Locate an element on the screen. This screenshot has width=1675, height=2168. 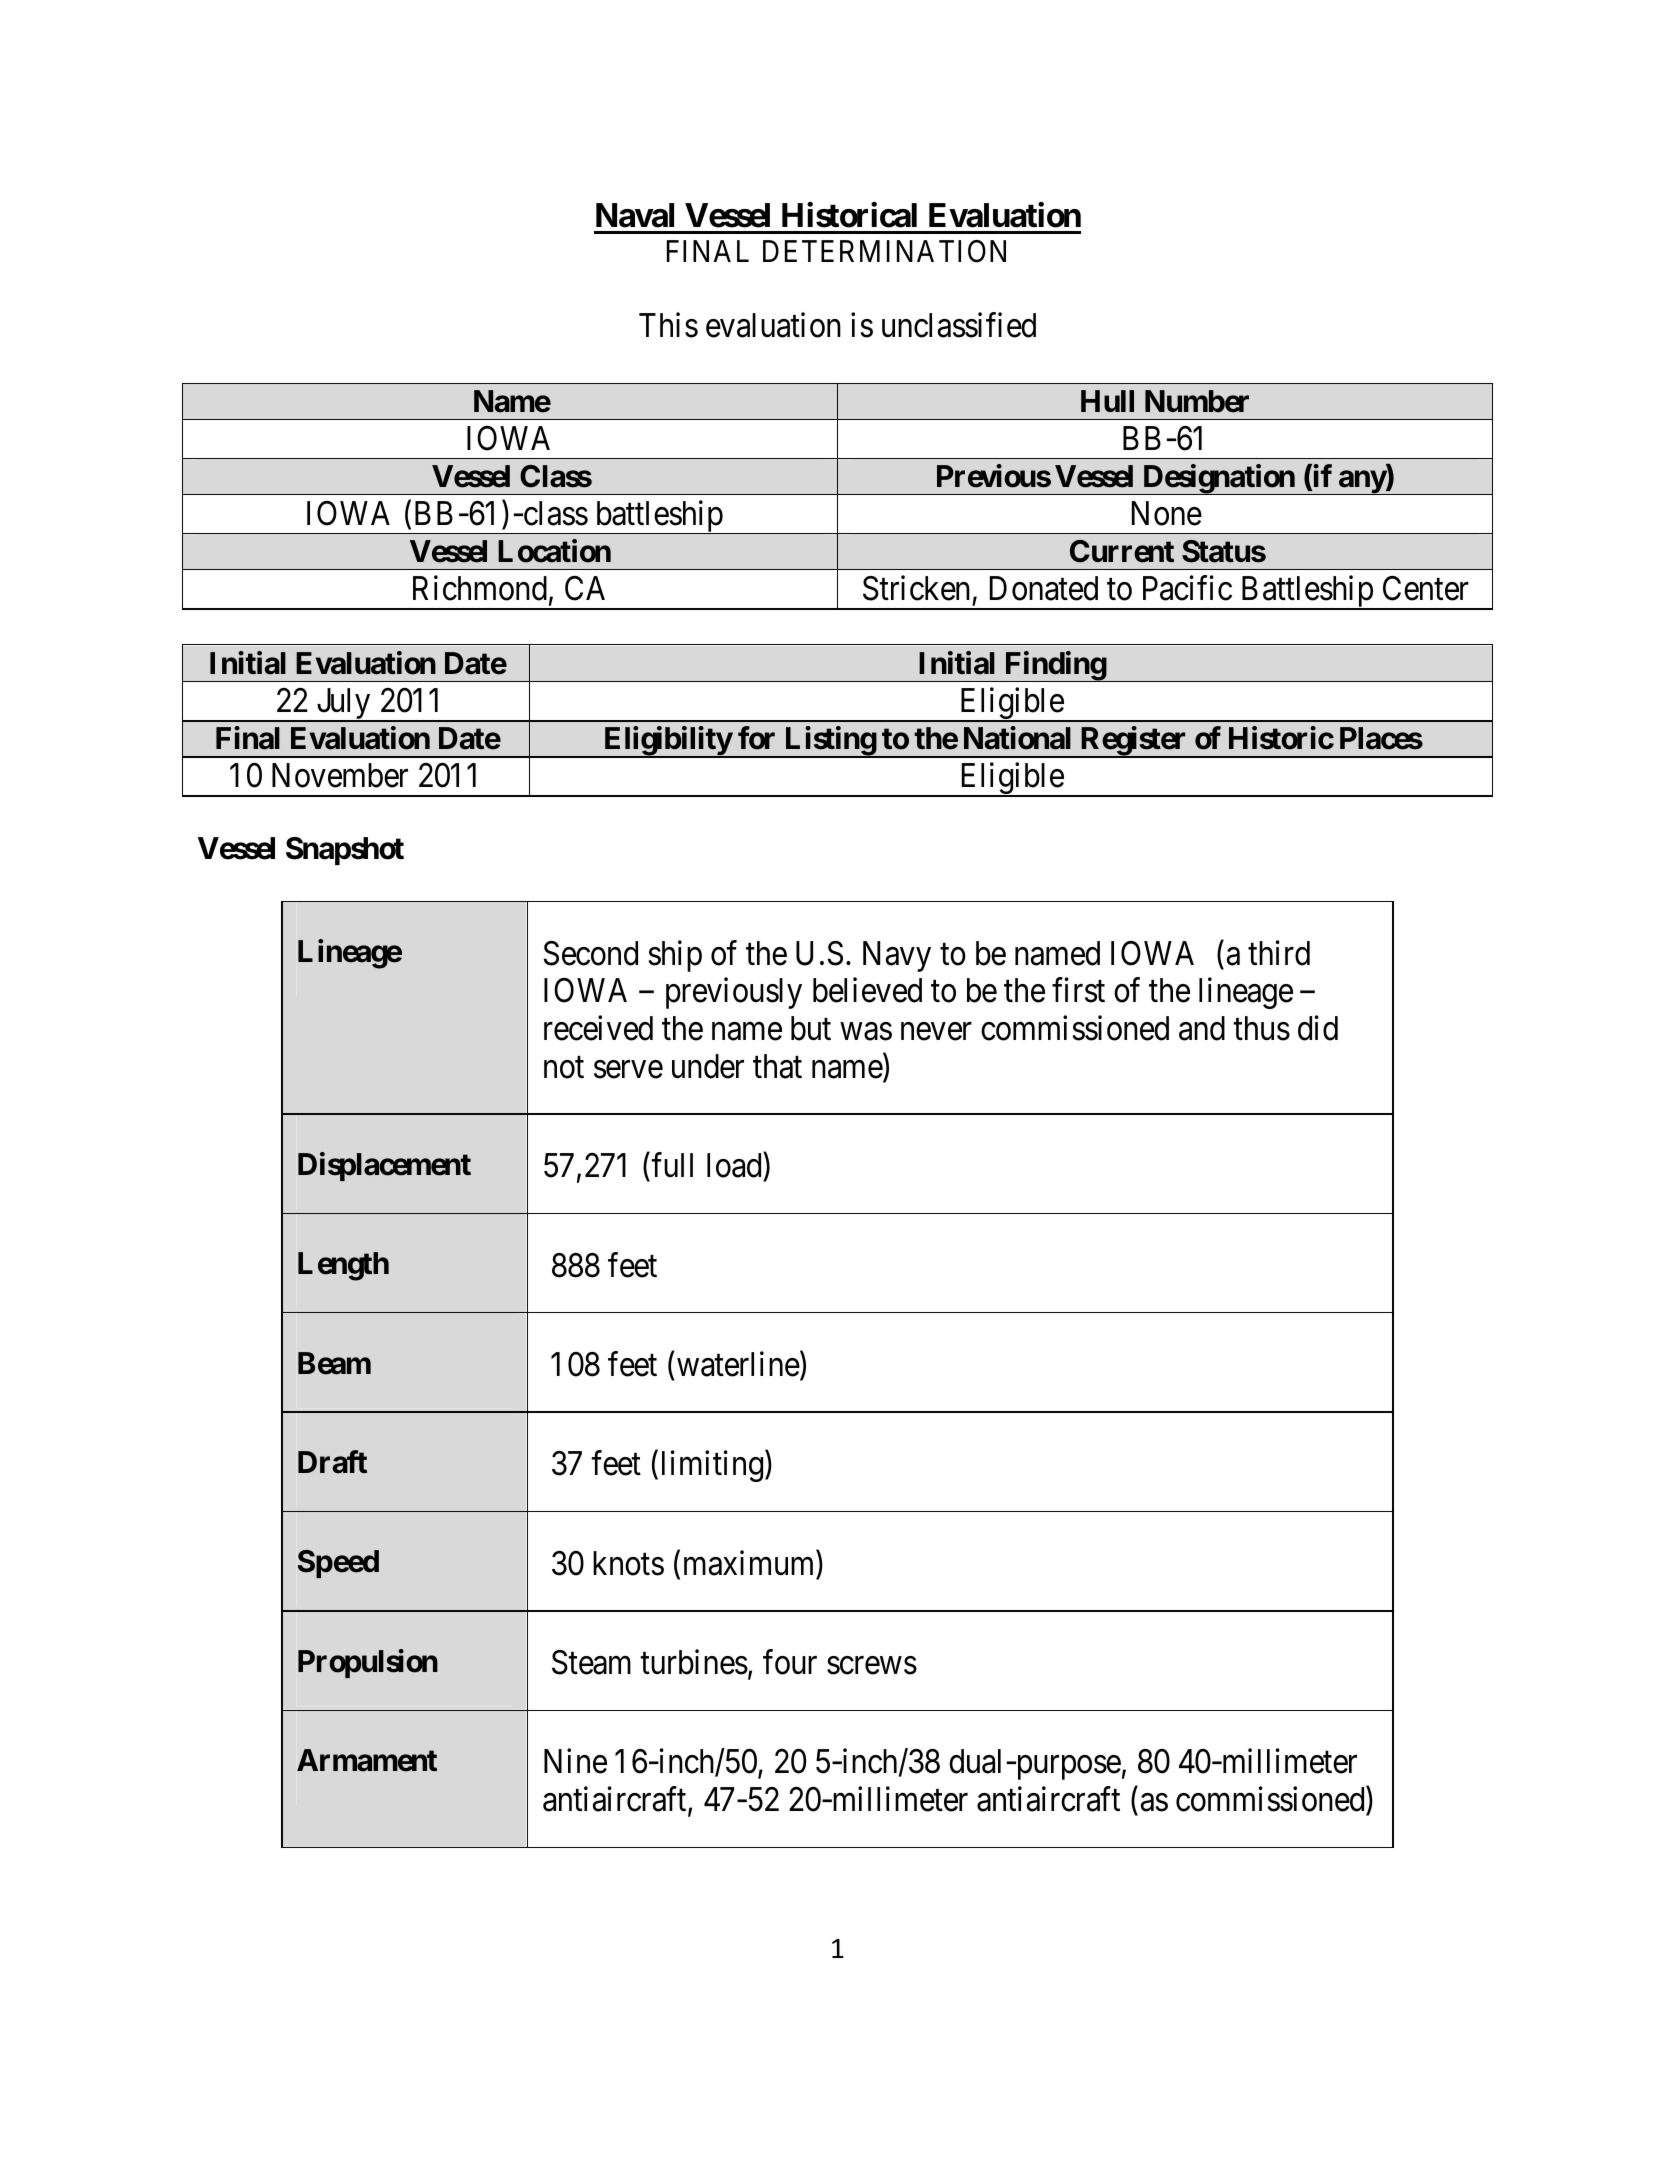
Richmond is located at coordinates (480, 588).
